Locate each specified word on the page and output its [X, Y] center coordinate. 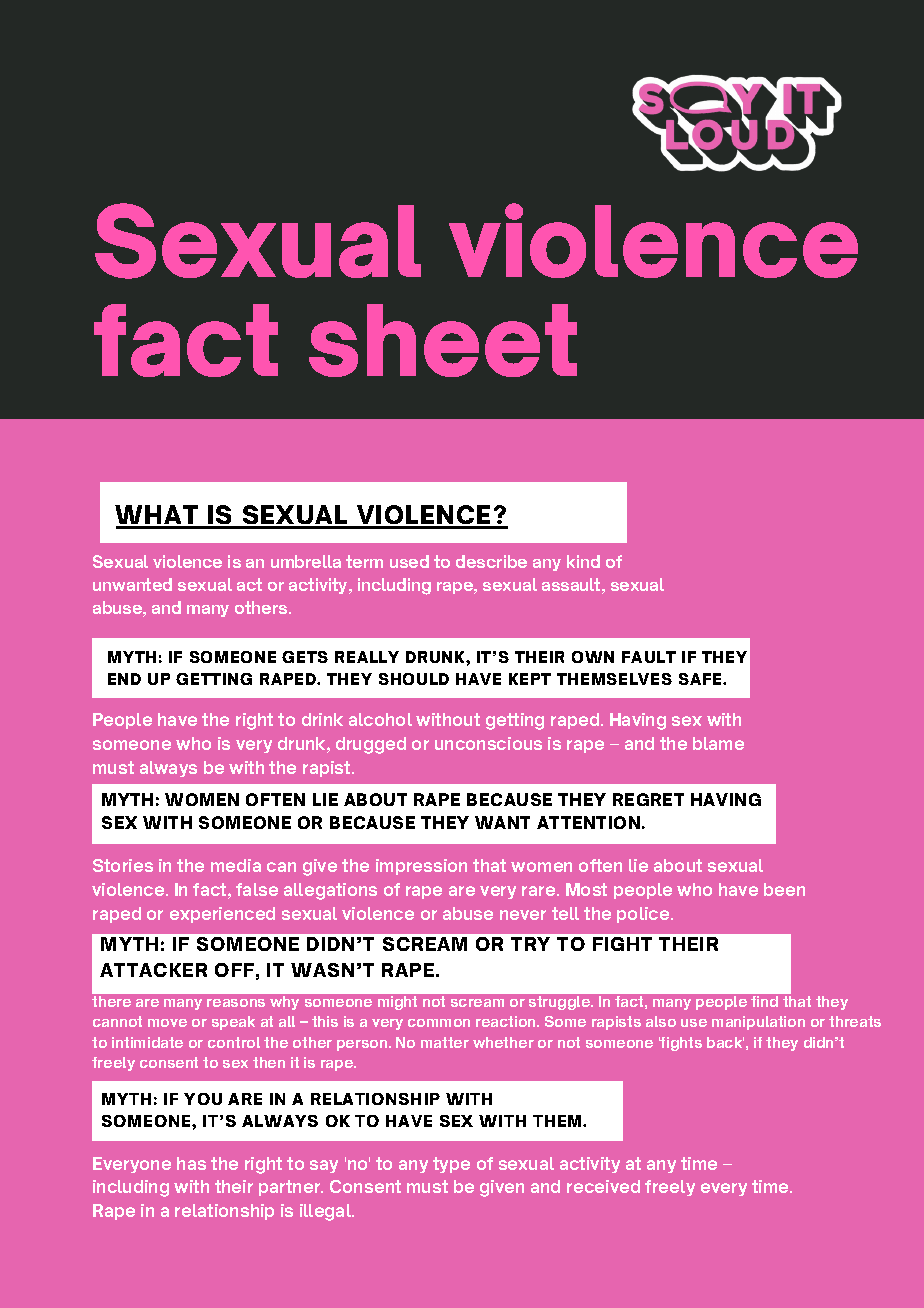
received [603, 1186]
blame [718, 743]
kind [583, 561]
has [191, 1163]
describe [491, 561]
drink [322, 719]
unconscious [488, 743]
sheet [443, 340]
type [451, 1165]
